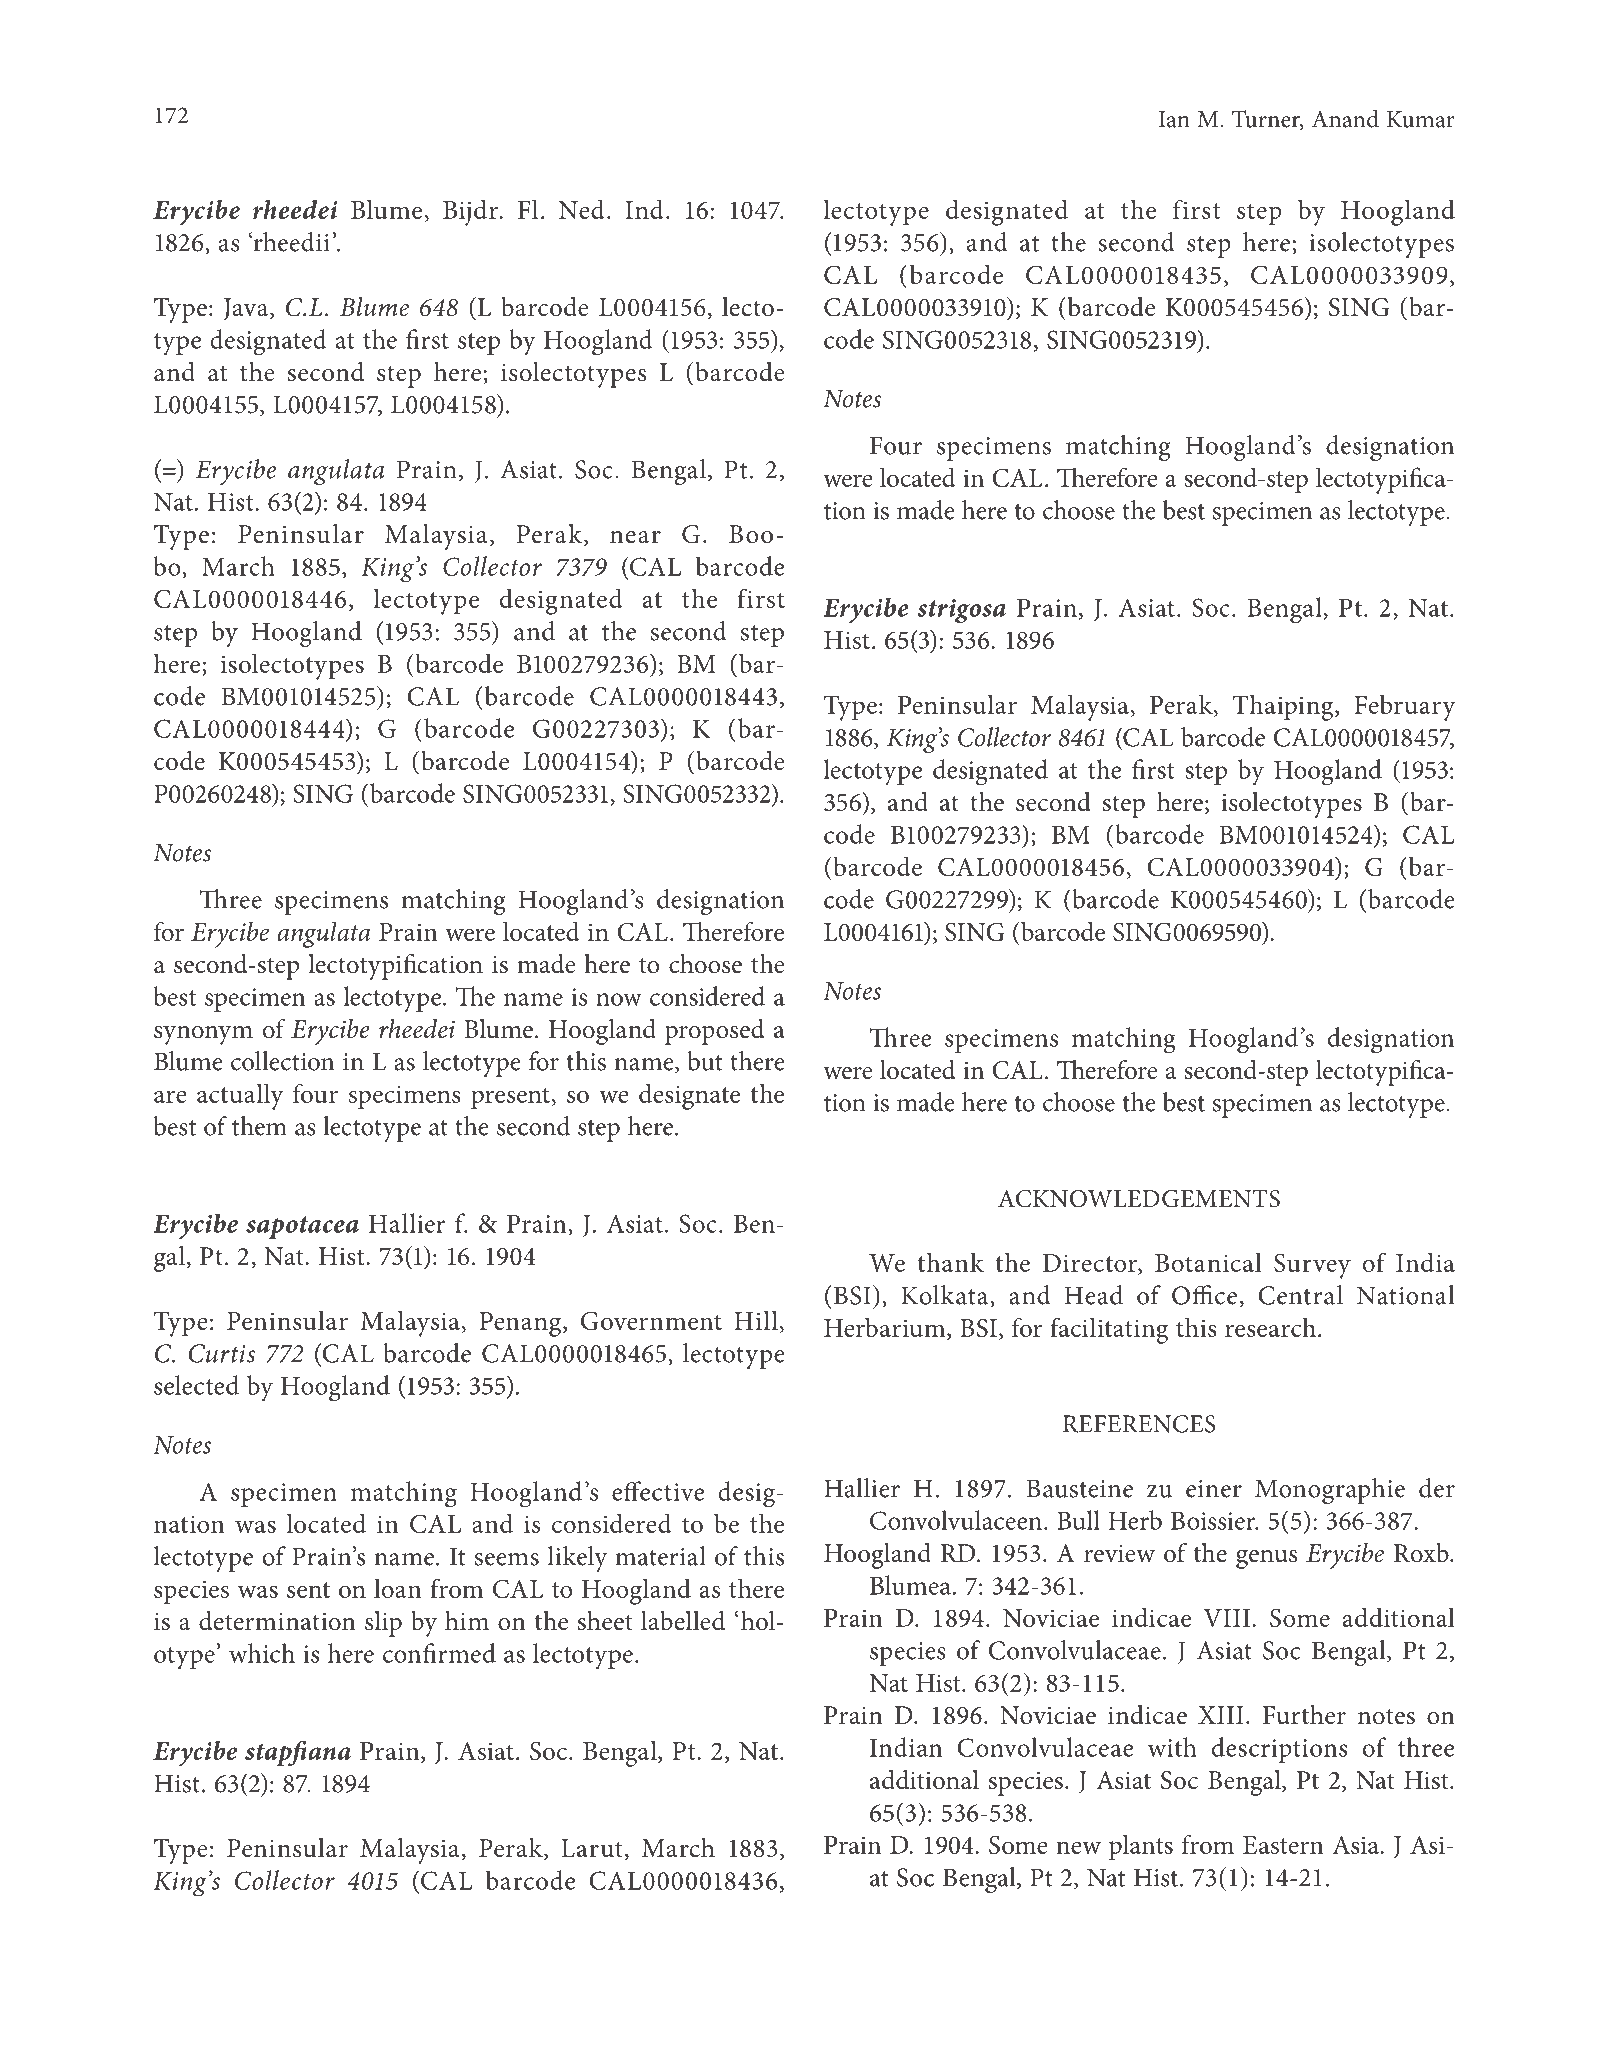 Image resolution: width=1608 pixels, height=2068 pixels. Describe the element at coordinates (203, 1035) in the page. I see `synonym` at that location.
